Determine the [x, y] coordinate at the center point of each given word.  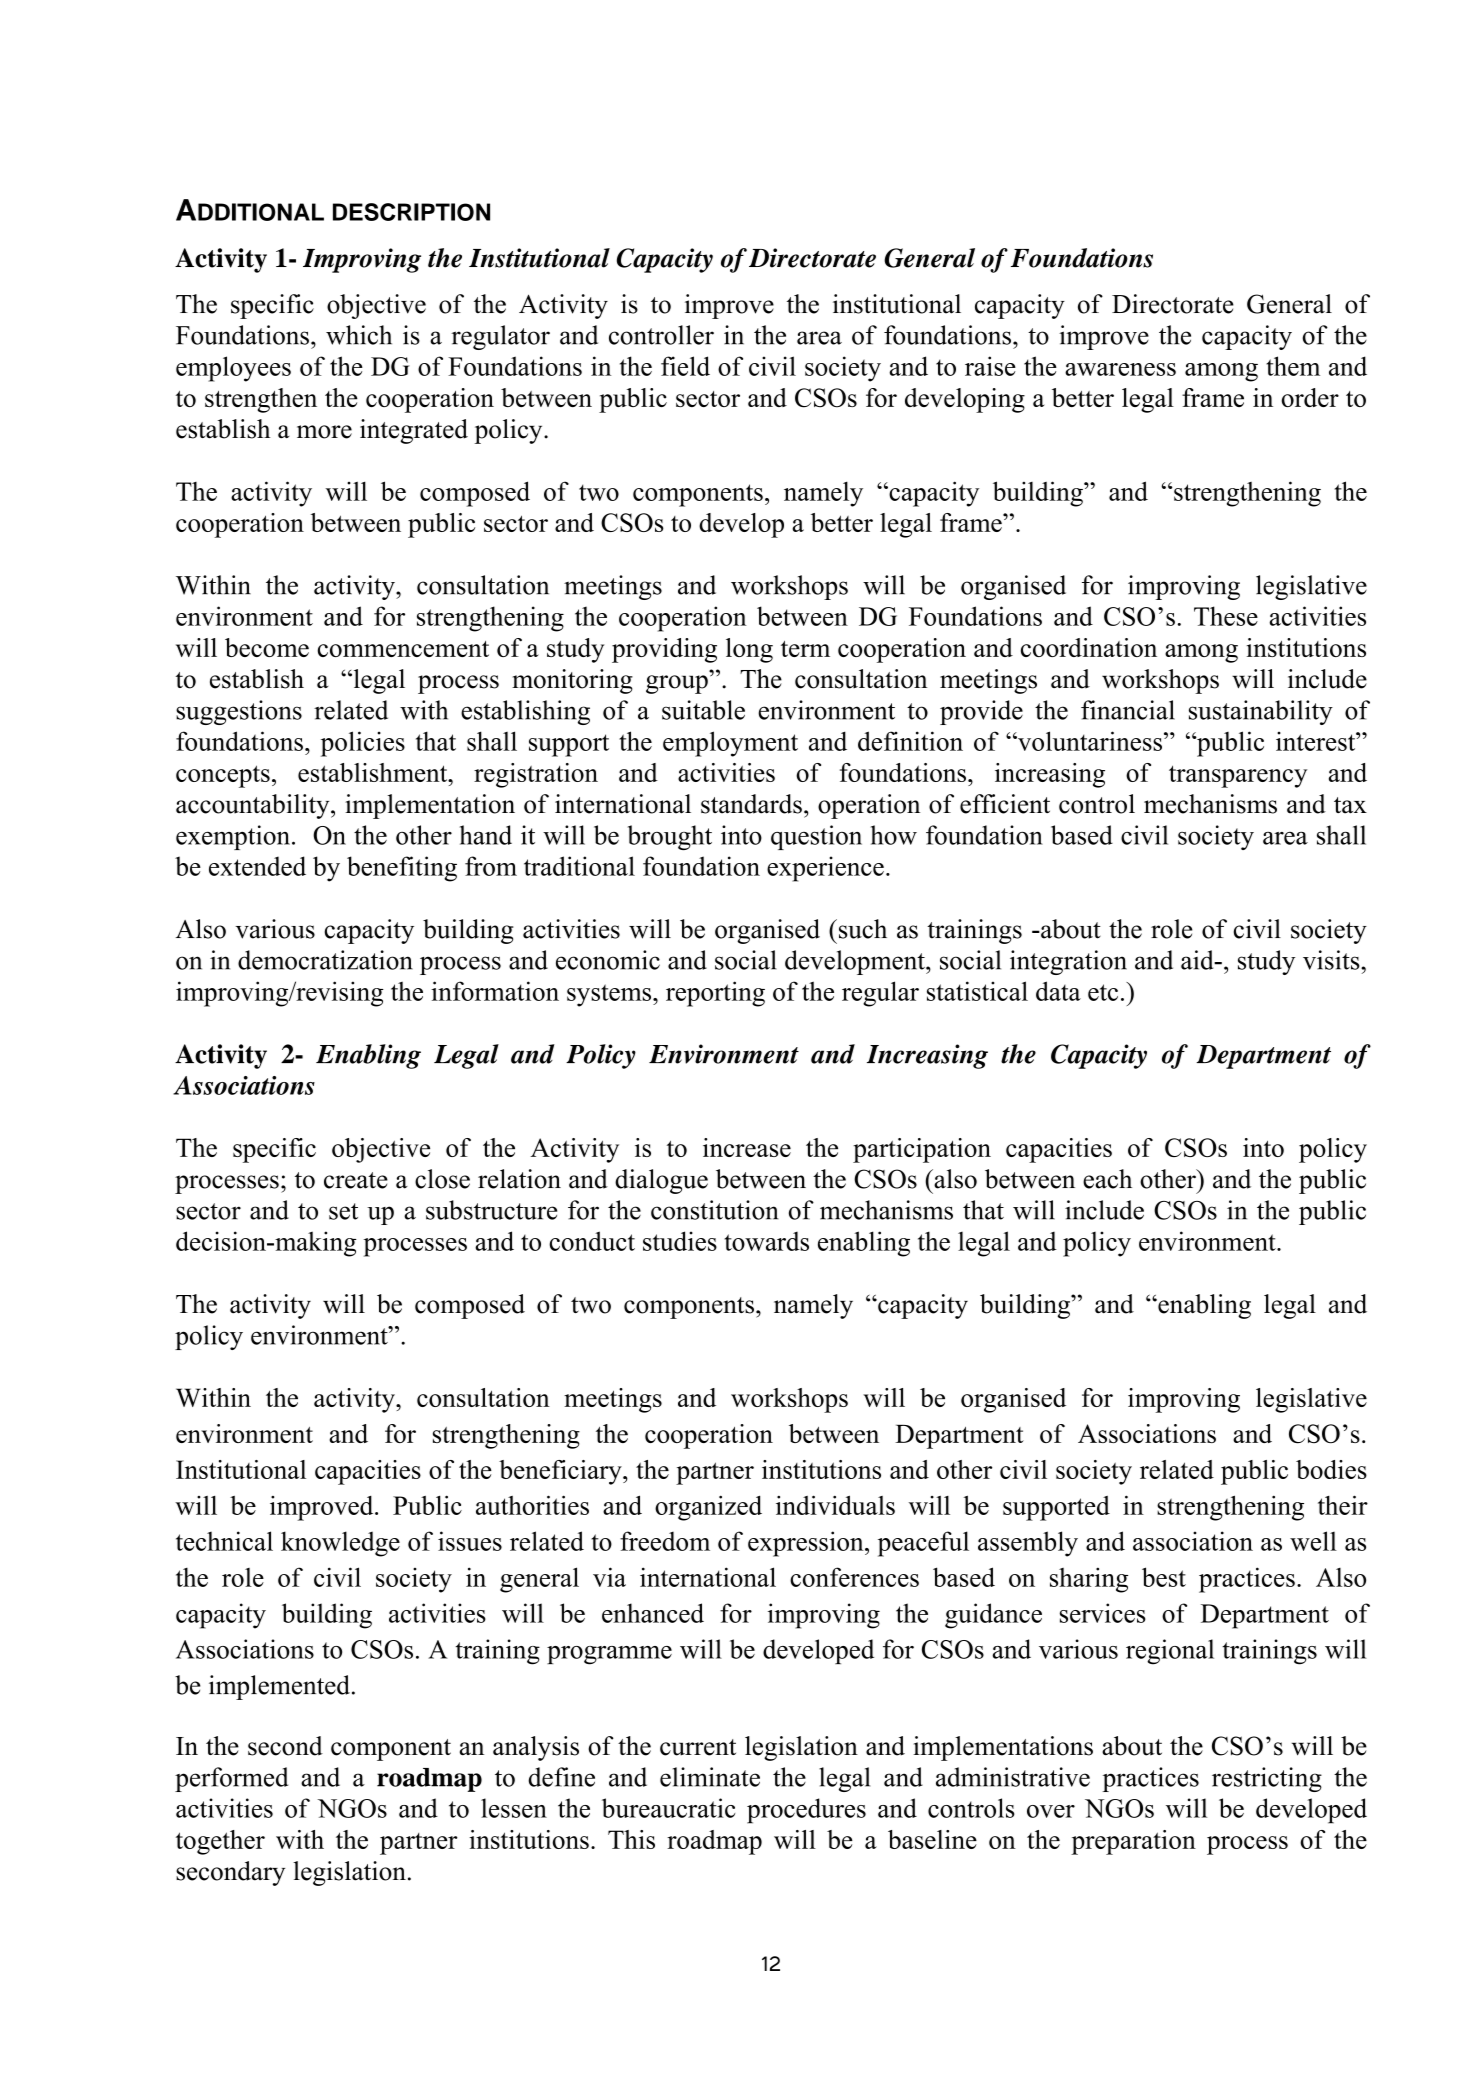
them [1293, 366]
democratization [325, 960]
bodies [1331, 1469]
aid [1198, 960]
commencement [403, 649]
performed [231, 1779]
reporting [715, 994]
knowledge [340, 1544]
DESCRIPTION [411, 212]
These [1226, 616]
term [805, 649]
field [685, 366]
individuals [835, 1505]
